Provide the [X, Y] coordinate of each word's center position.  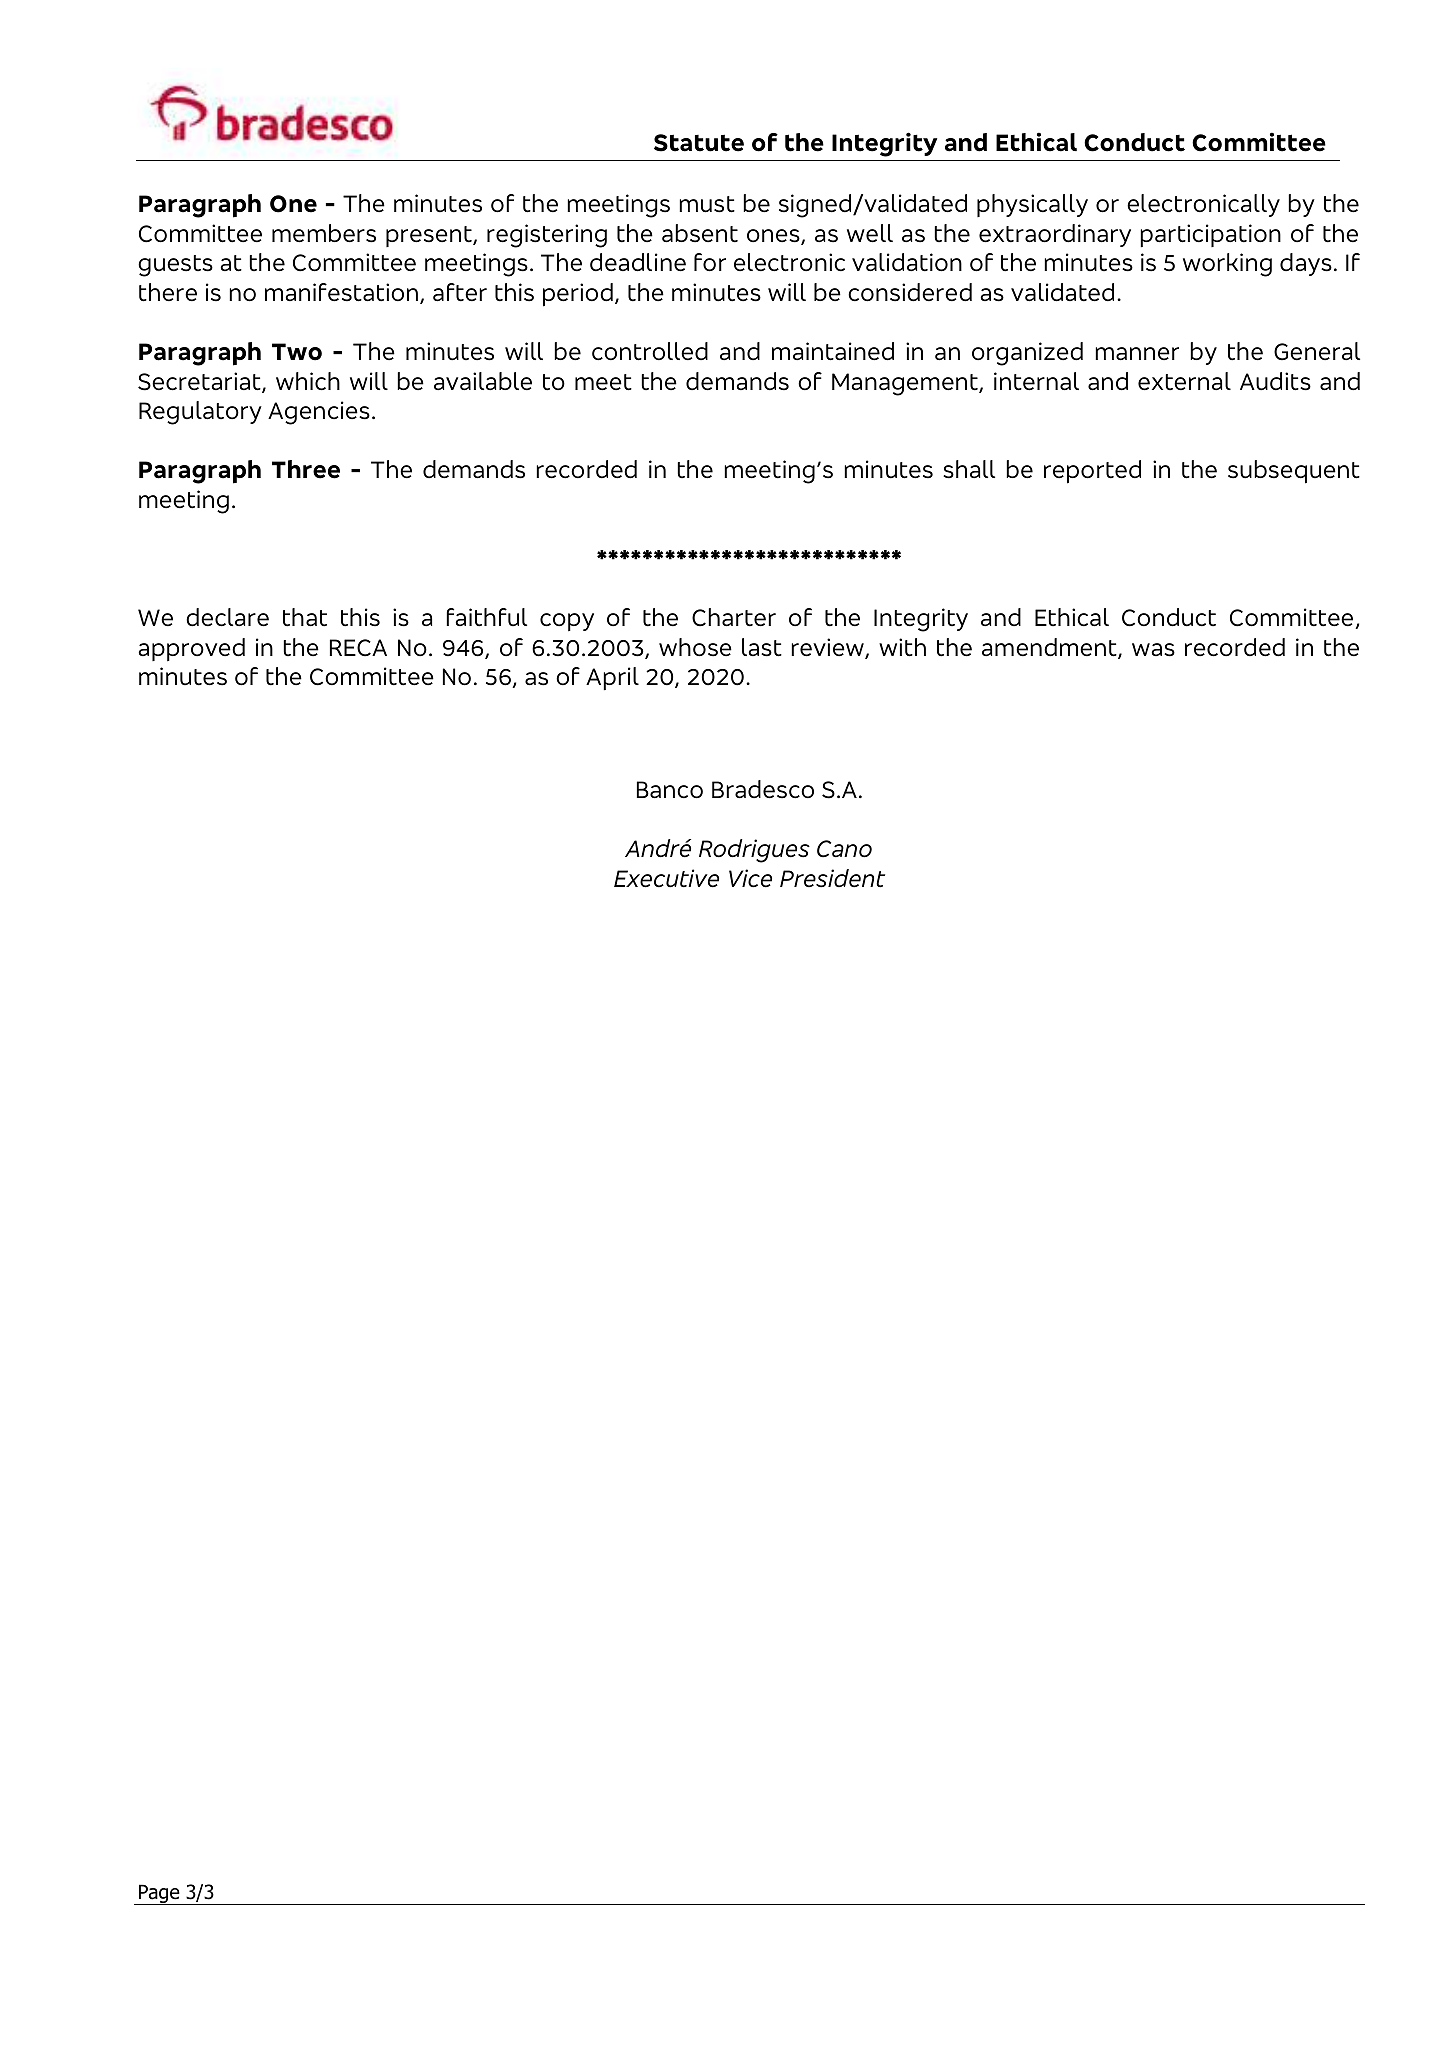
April [612, 678]
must [707, 204]
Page [159, 1894]
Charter [734, 617]
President [832, 878]
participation [1210, 235]
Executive [666, 878]
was [1153, 650]
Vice [750, 878]
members [324, 233]
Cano [844, 849]
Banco [670, 790]
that [305, 617]
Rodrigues [754, 851]
